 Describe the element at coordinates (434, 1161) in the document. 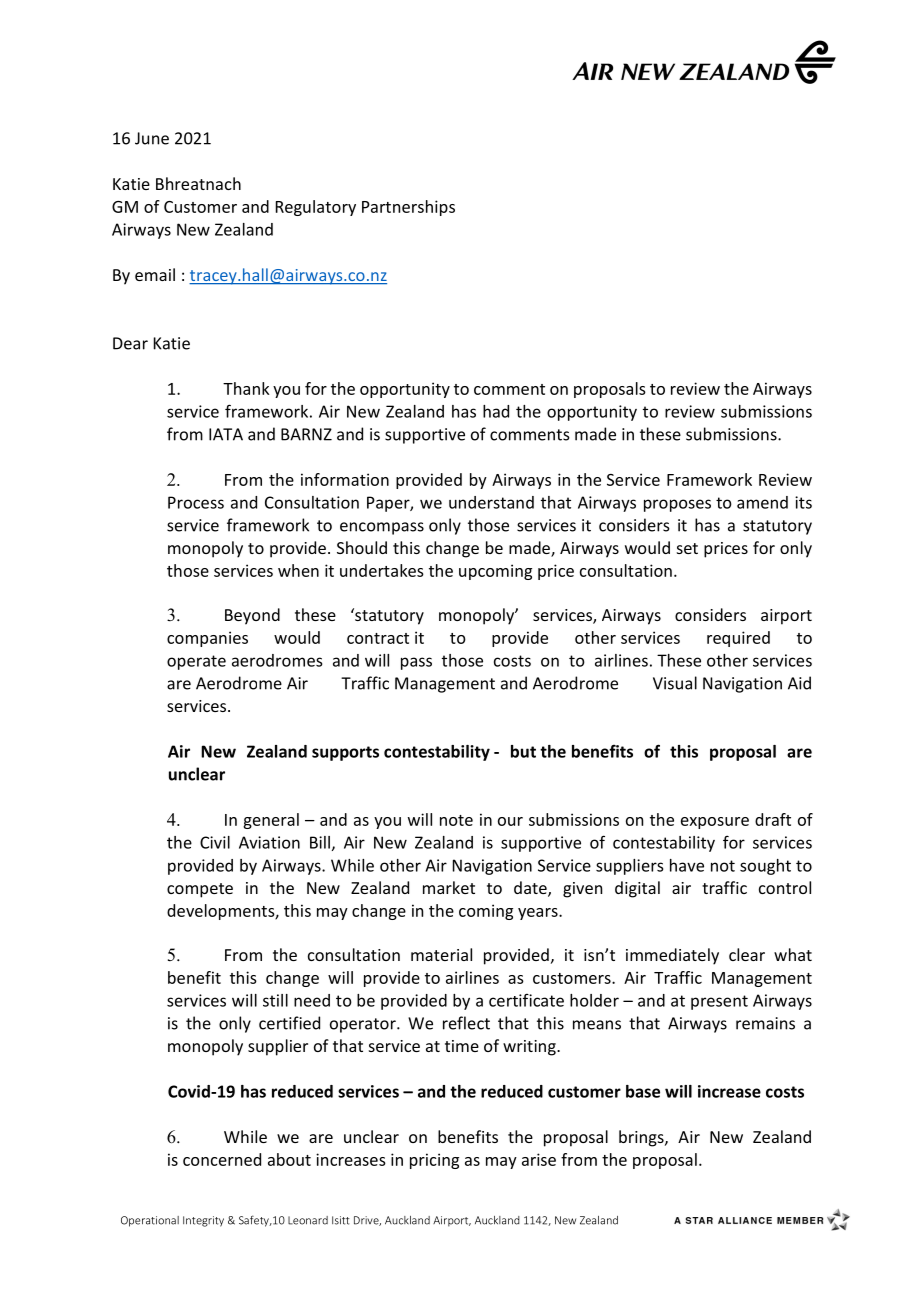

I see `pricing` at that location.
